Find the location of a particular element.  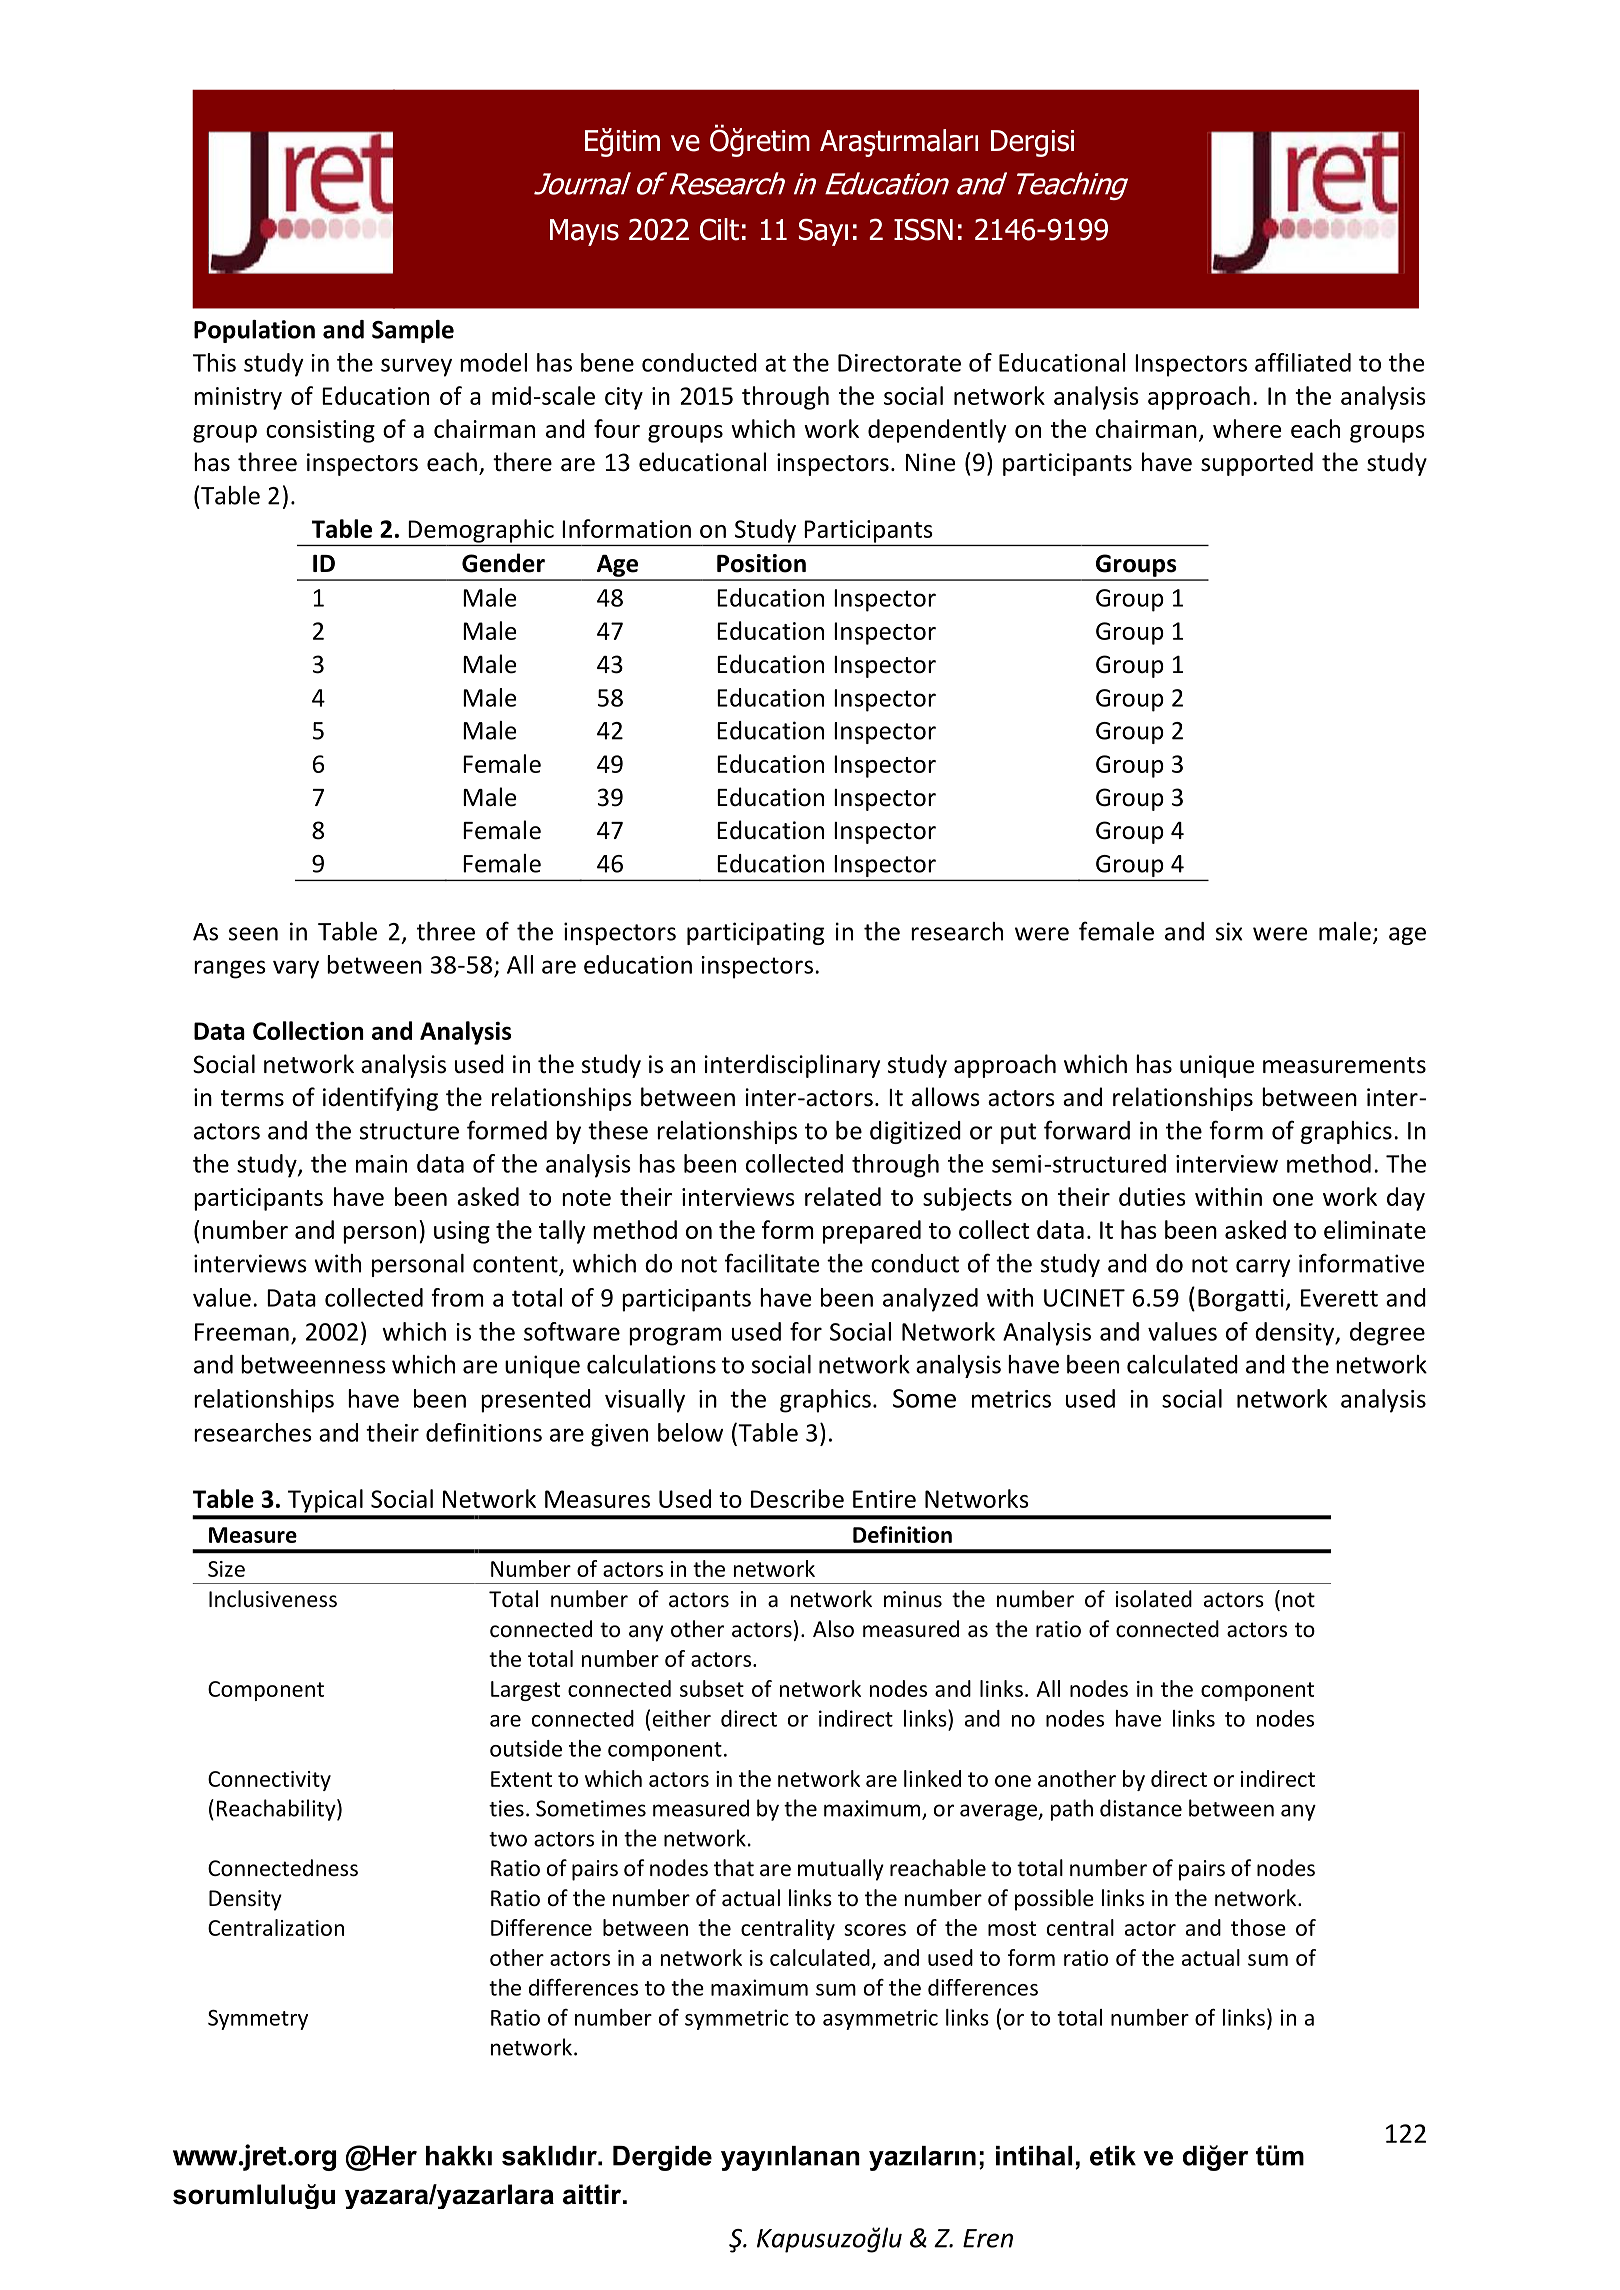

affiliated is located at coordinates (1303, 362).
